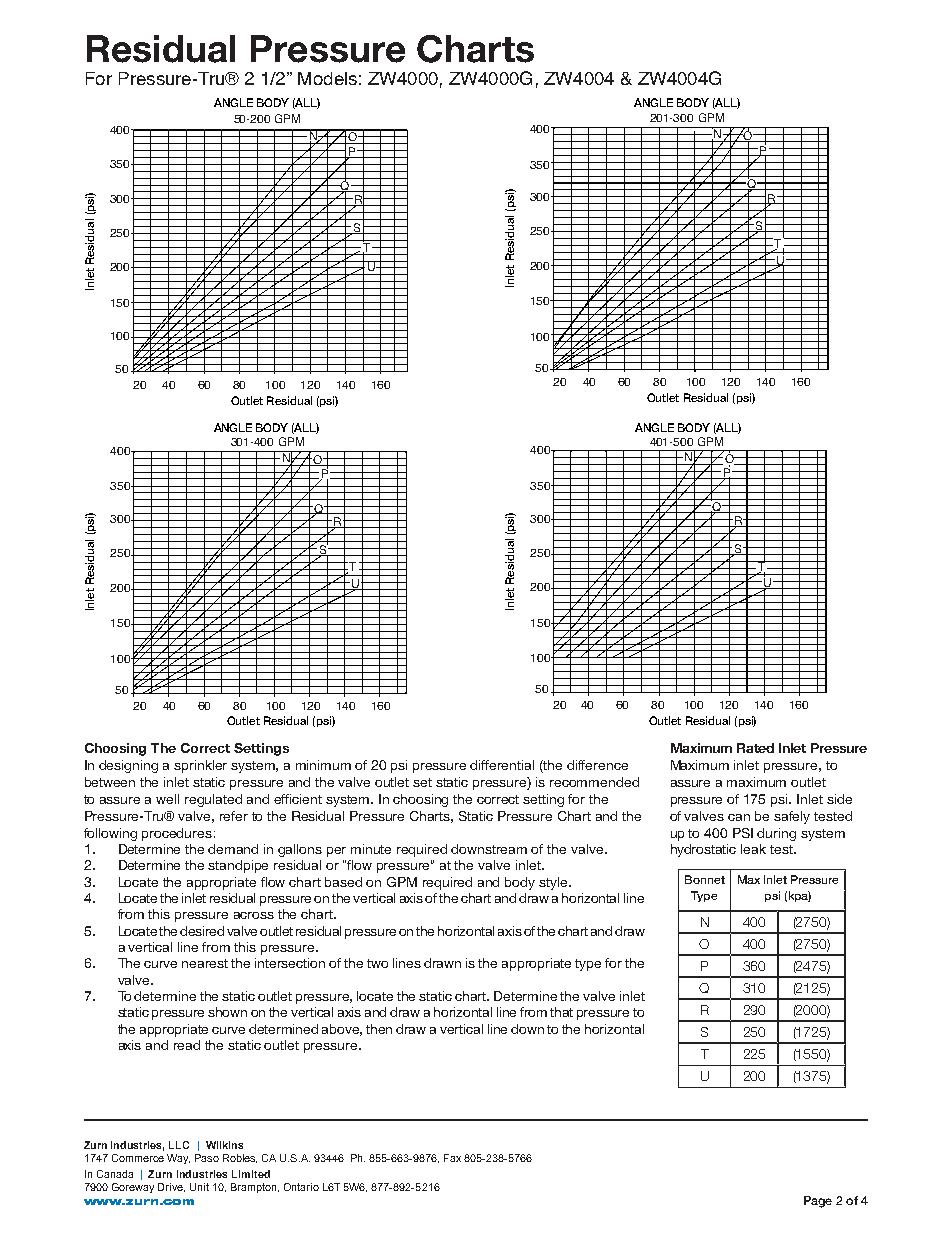 The image size is (952, 1233). What do you see at coordinates (776, 834) in the document?
I see `during` at bounding box center [776, 834].
